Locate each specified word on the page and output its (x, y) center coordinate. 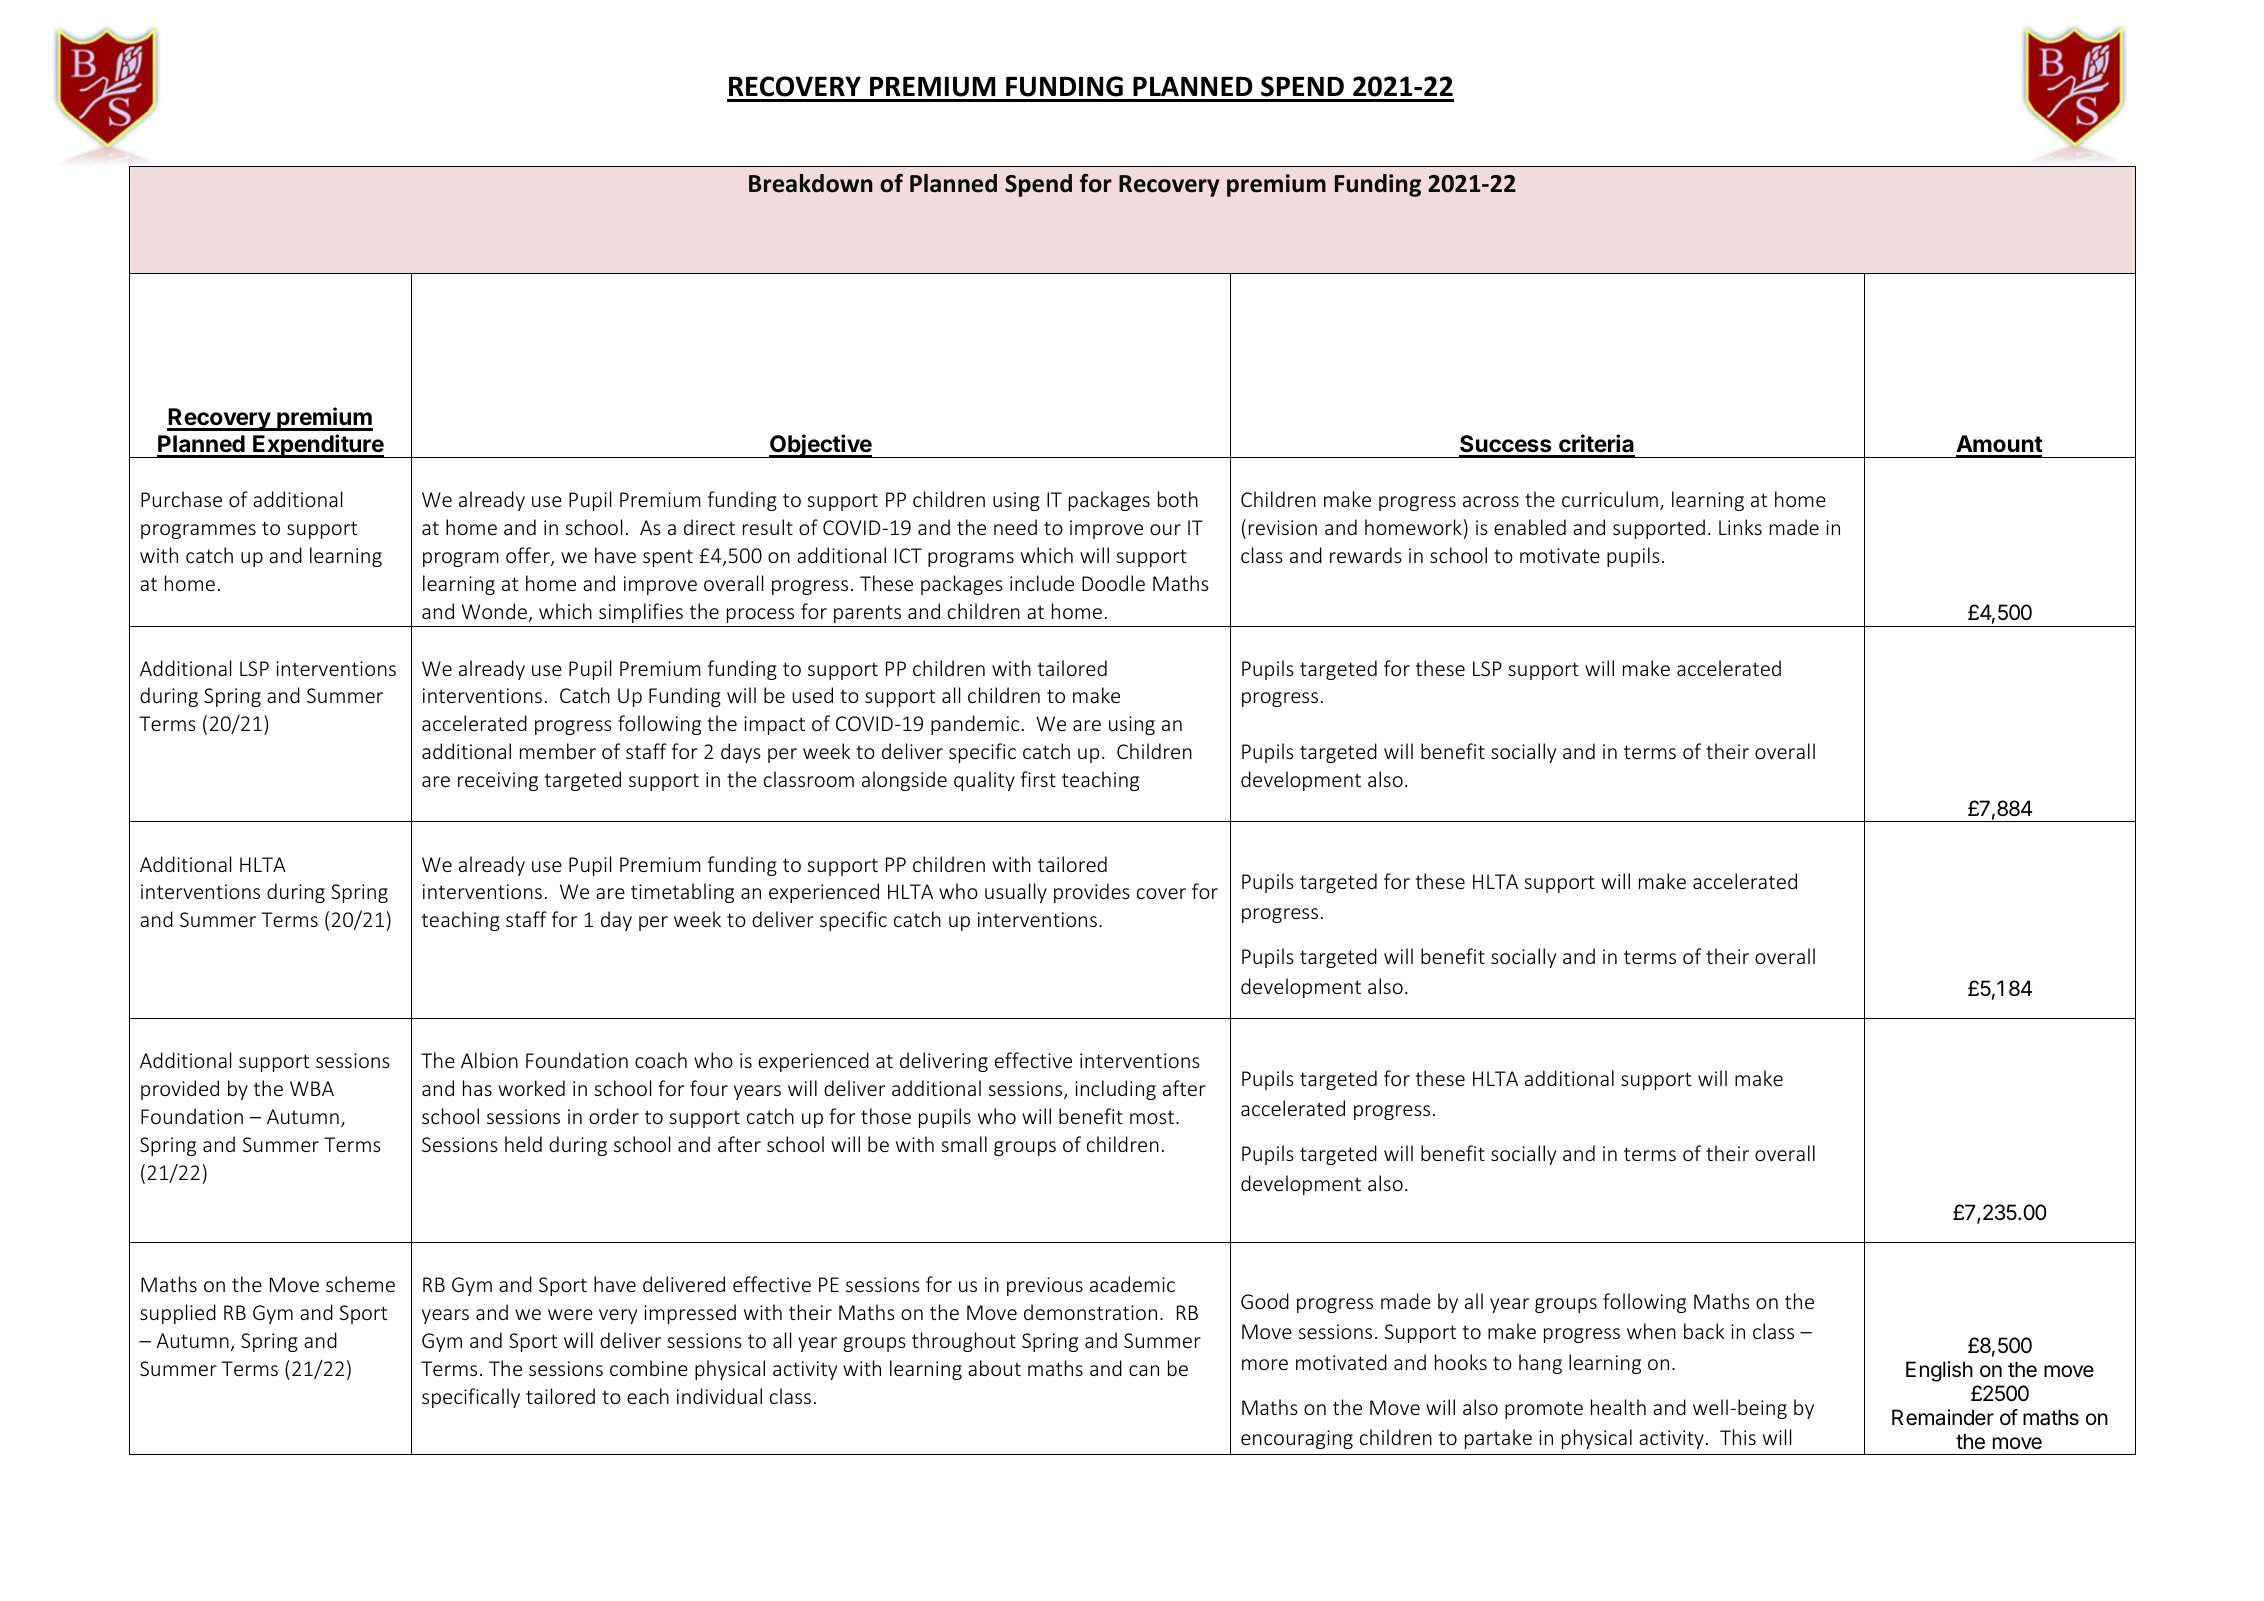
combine (649, 1368)
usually (1016, 893)
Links (1740, 527)
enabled (1530, 527)
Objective (821, 446)
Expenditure (318, 446)
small (964, 1144)
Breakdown (811, 183)
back (1704, 1331)
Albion (489, 1060)
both (1178, 499)
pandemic (975, 725)
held (523, 1144)
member (558, 751)
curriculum (1610, 499)
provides (1092, 893)
